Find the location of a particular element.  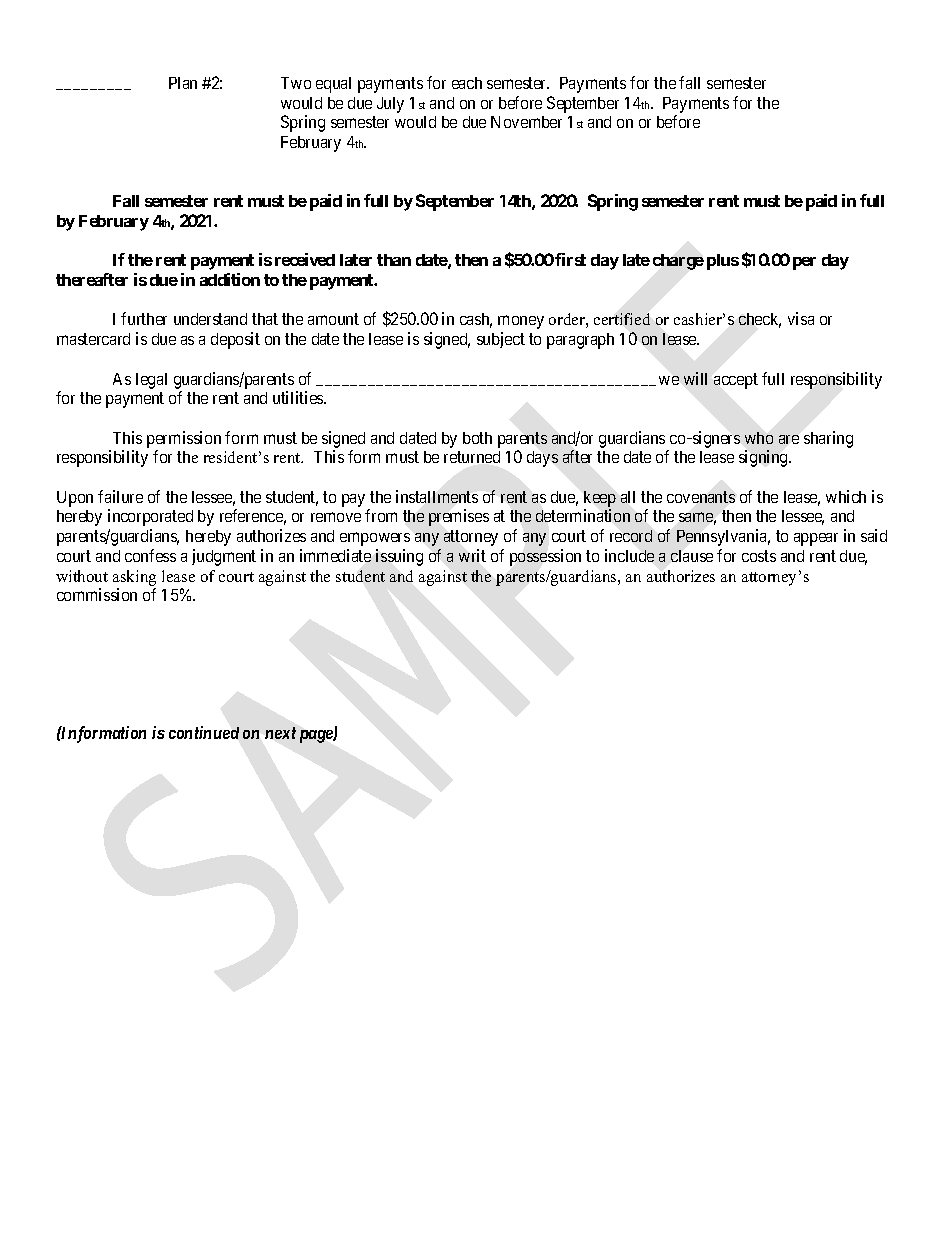

each is located at coordinates (467, 83).
